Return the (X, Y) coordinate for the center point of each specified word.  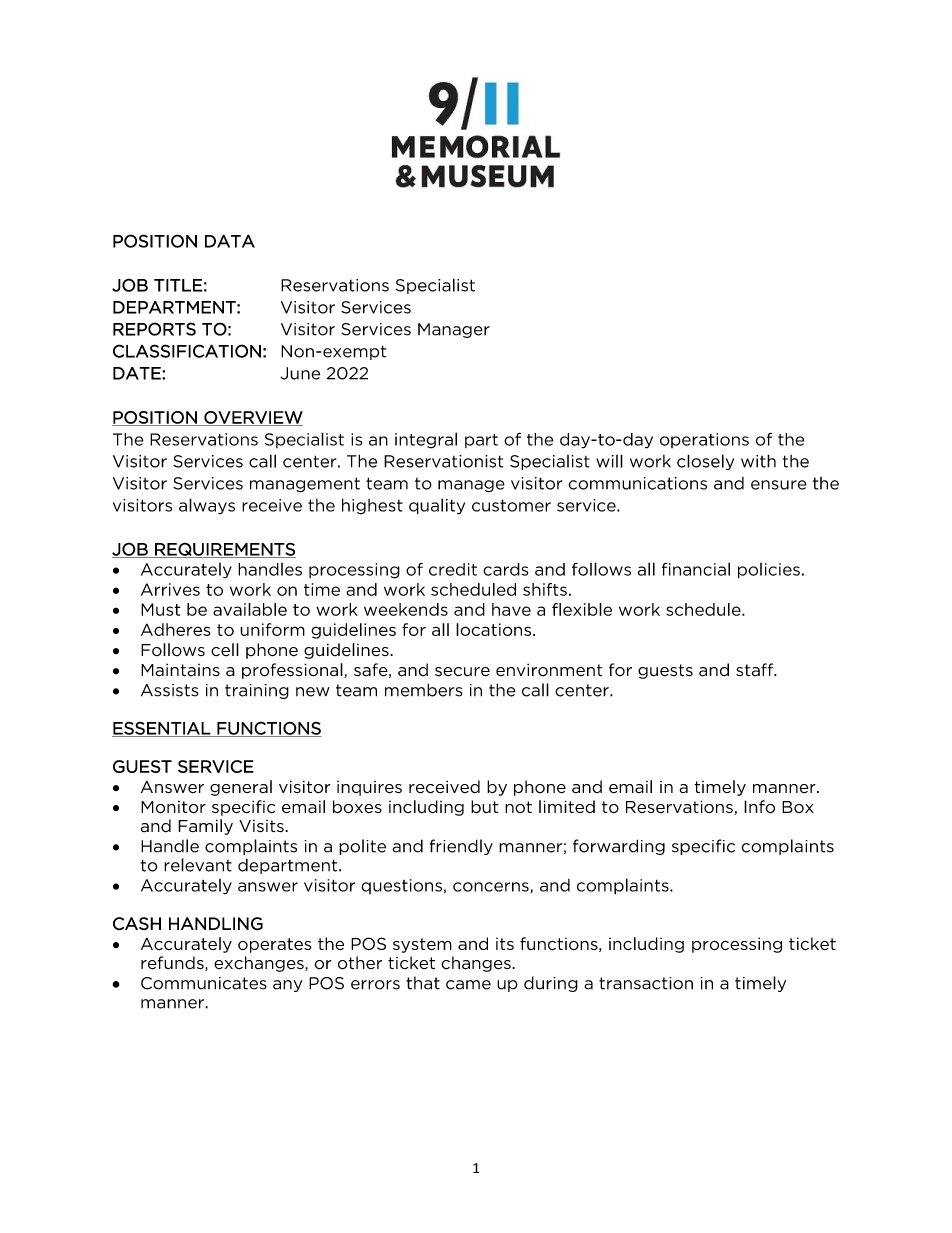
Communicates (204, 983)
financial (696, 569)
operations (704, 440)
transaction (646, 983)
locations (495, 629)
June (300, 373)
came (468, 985)
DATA (230, 241)
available (250, 609)
